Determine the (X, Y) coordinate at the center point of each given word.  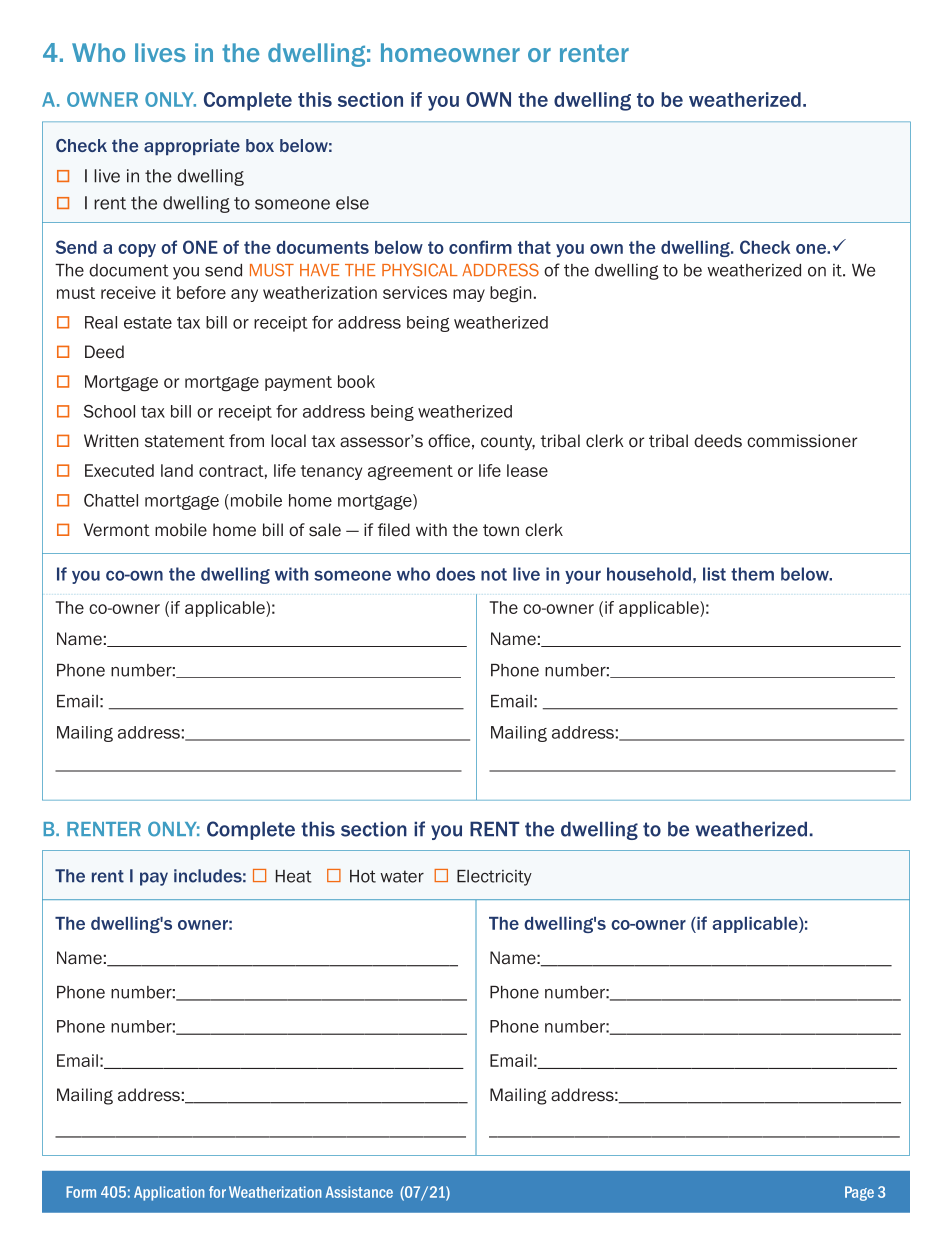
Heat (294, 876)
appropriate (192, 147)
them (752, 574)
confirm (480, 247)
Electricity (494, 878)
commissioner (802, 441)
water (402, 876)
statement (185, 441)
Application (169, 1193)
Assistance (359, 1192)
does (455, 574)
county (508, 443)
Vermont (117, 530)
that (534, 247)
